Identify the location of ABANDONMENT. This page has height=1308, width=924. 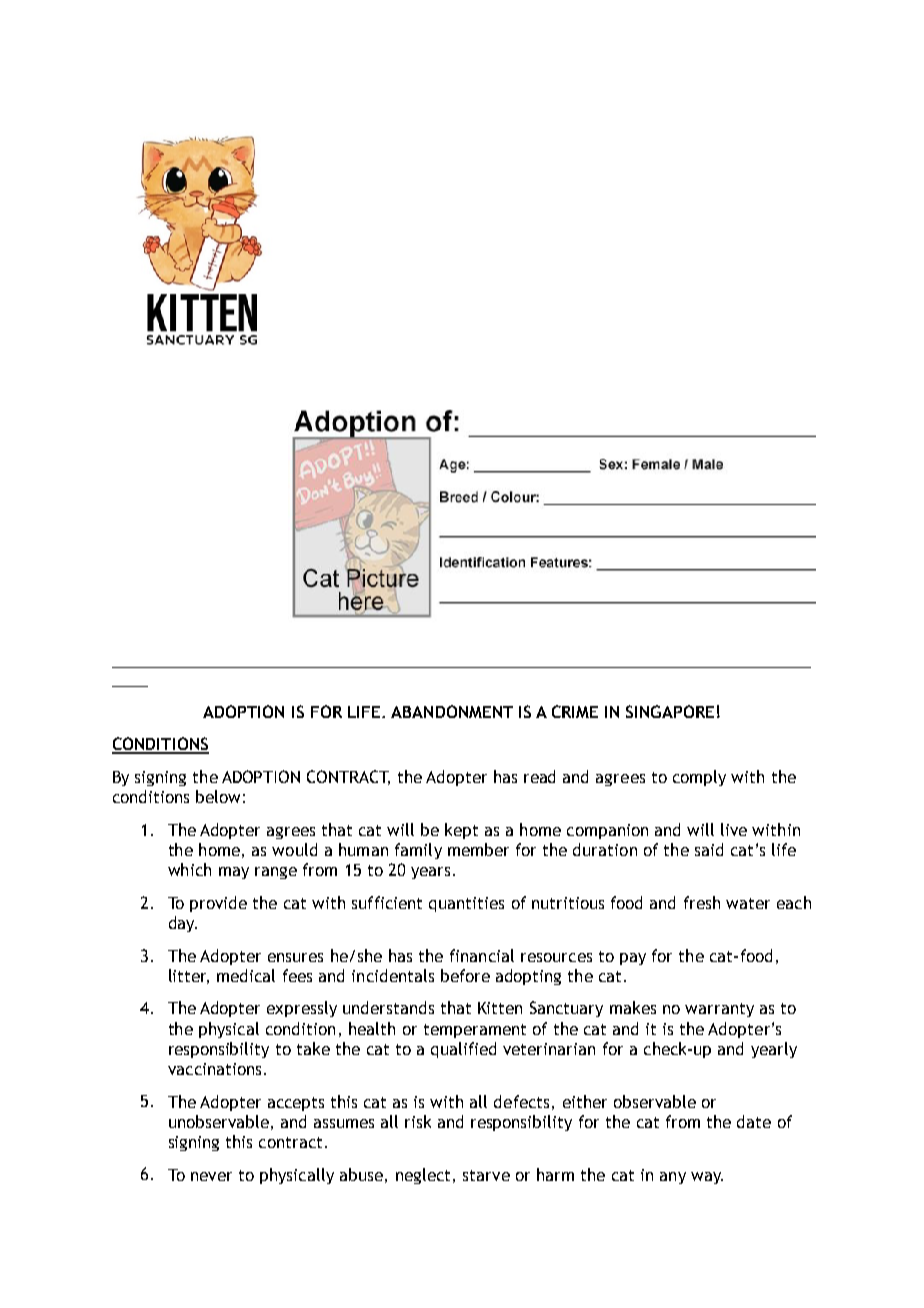
(452, 711).
